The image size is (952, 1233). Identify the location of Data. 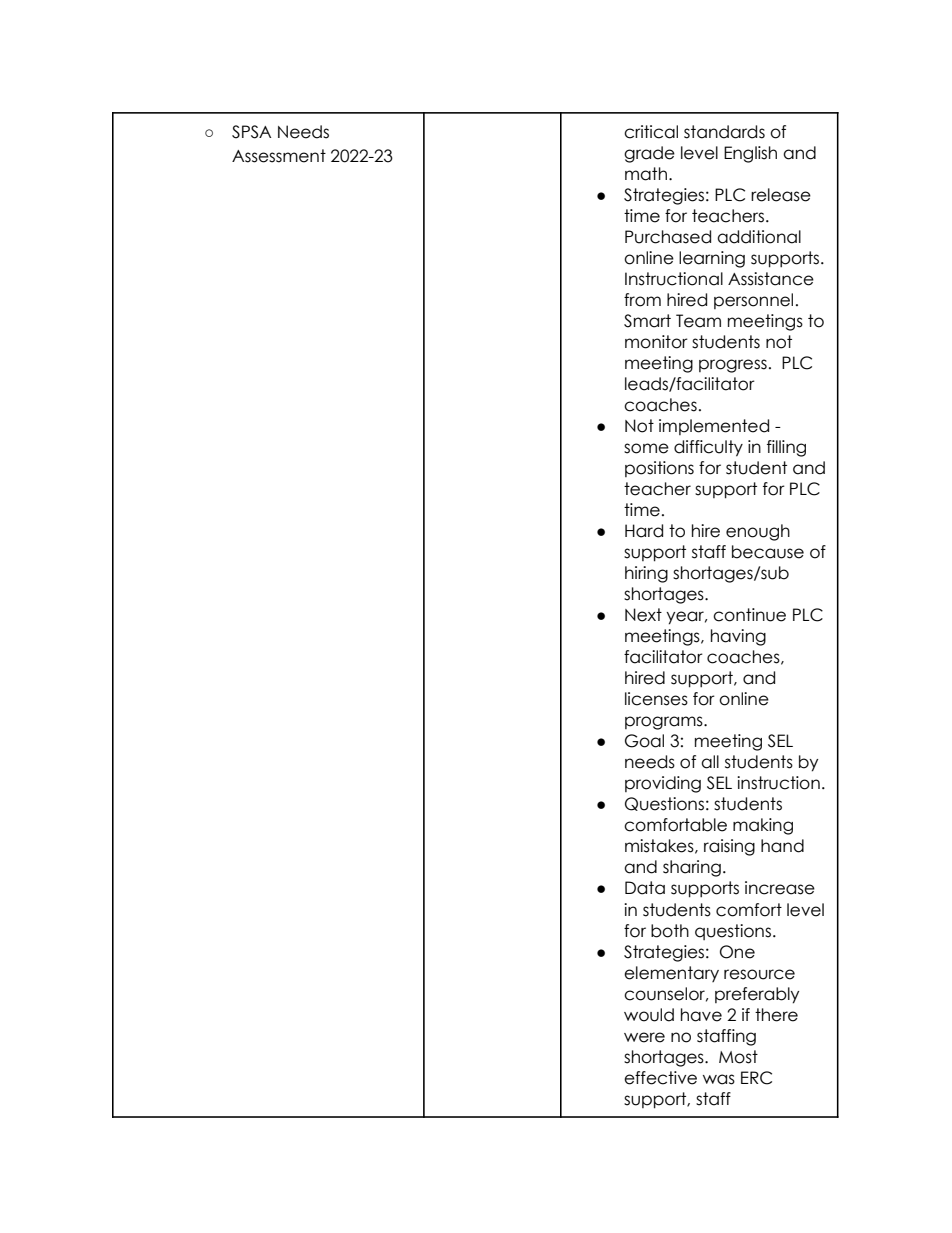
(645, 888).
